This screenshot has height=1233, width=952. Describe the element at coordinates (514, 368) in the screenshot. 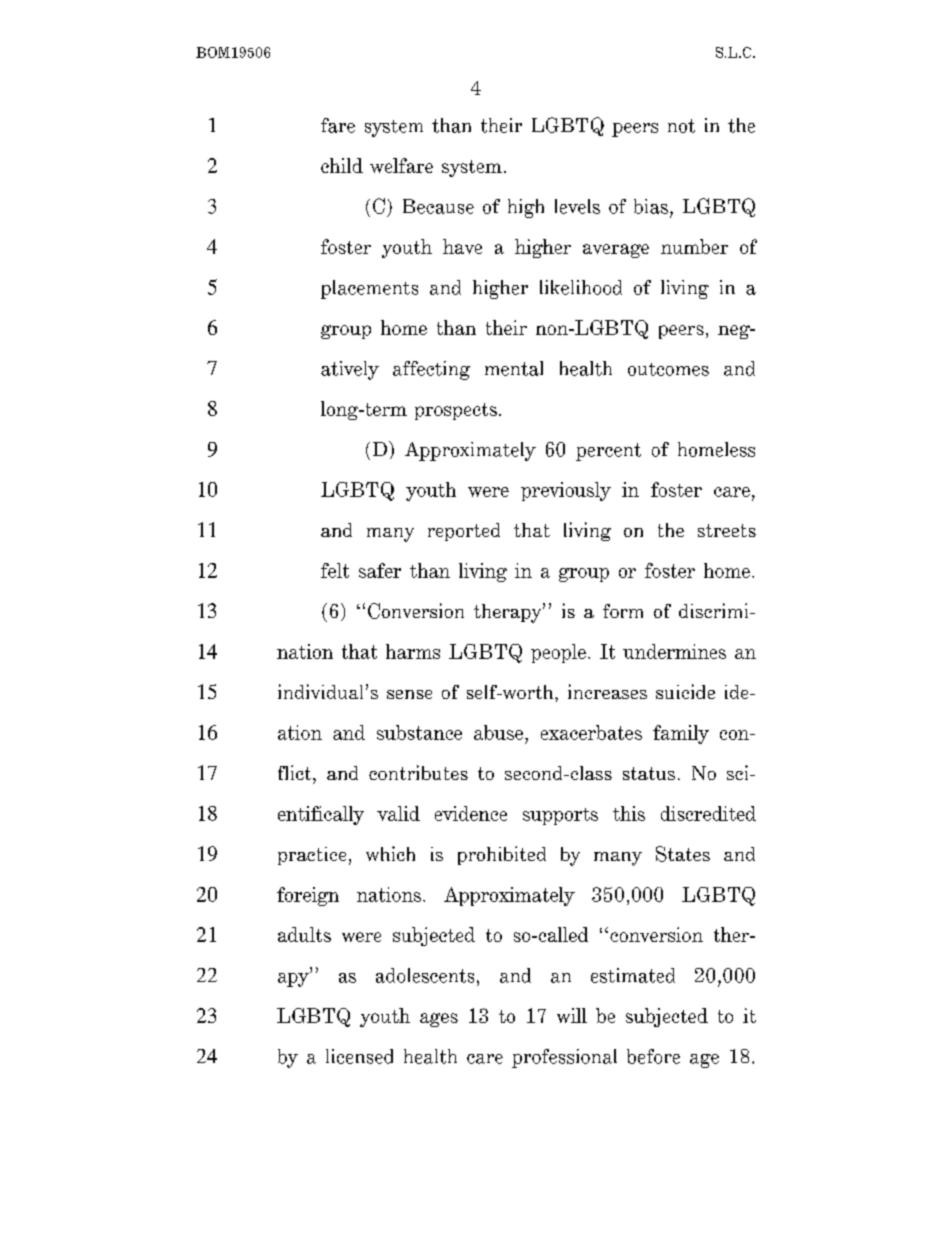

I see `mental` at that location.
